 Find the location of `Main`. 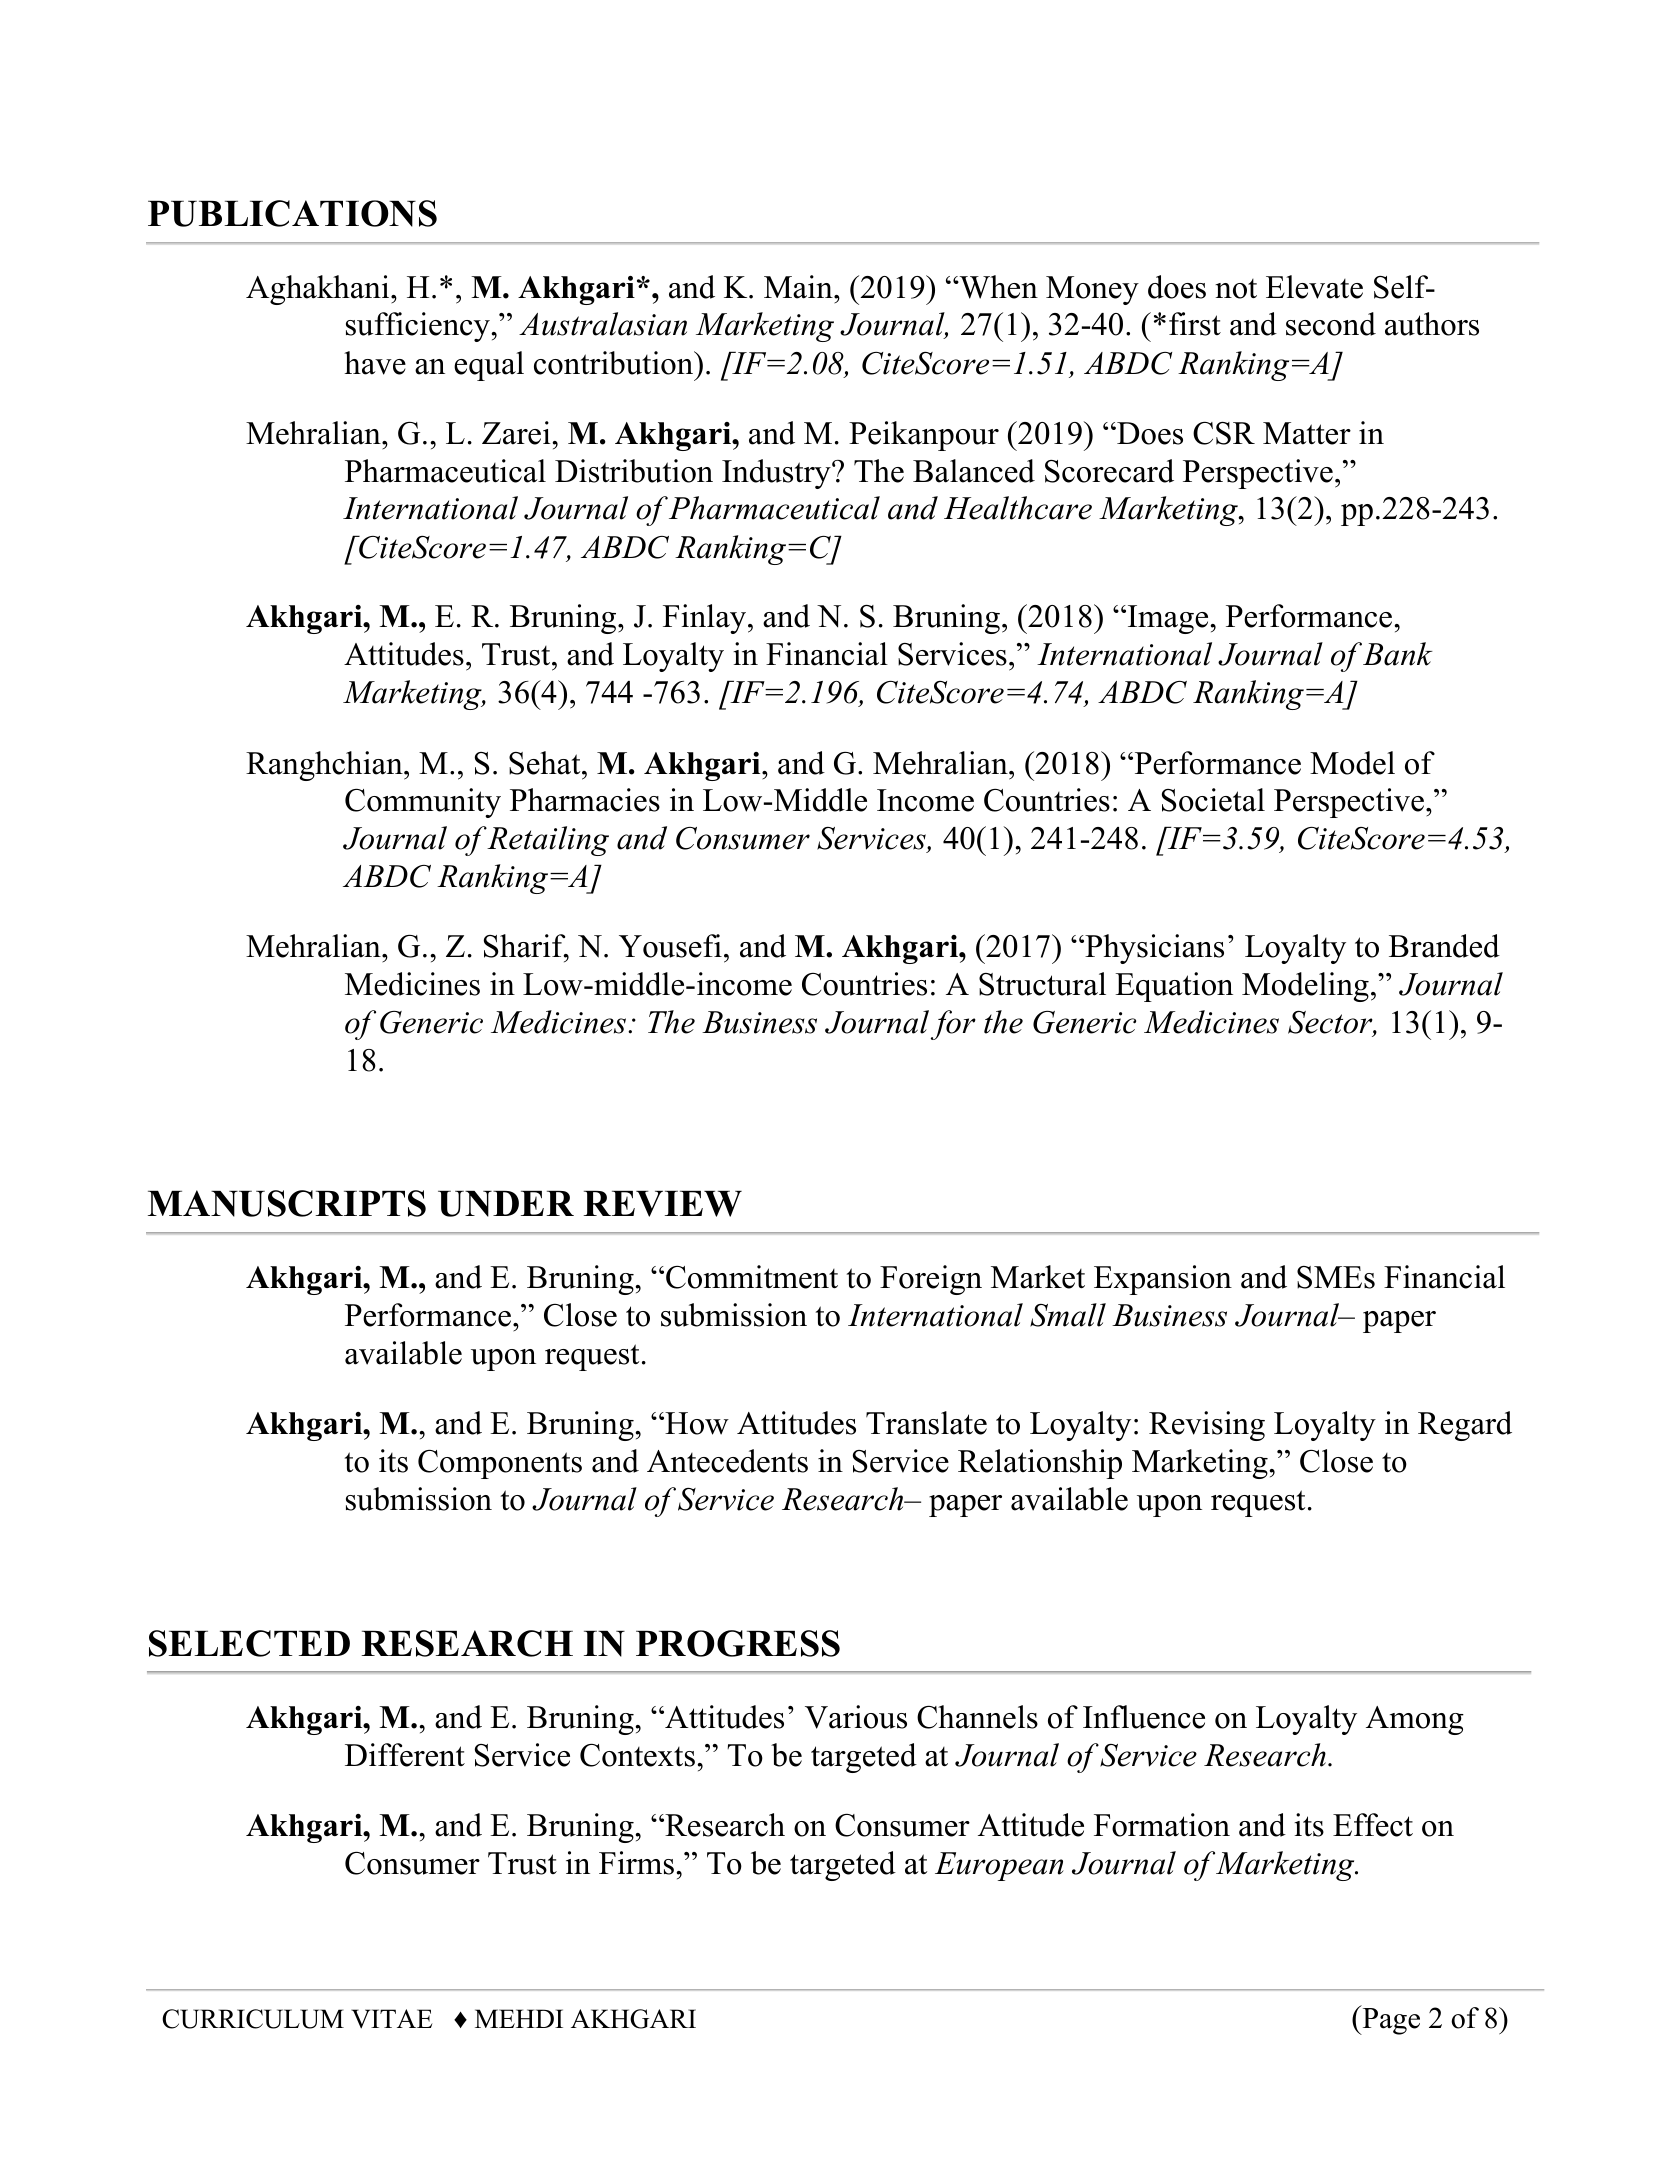

Main is located at coordinates (799, 287).
